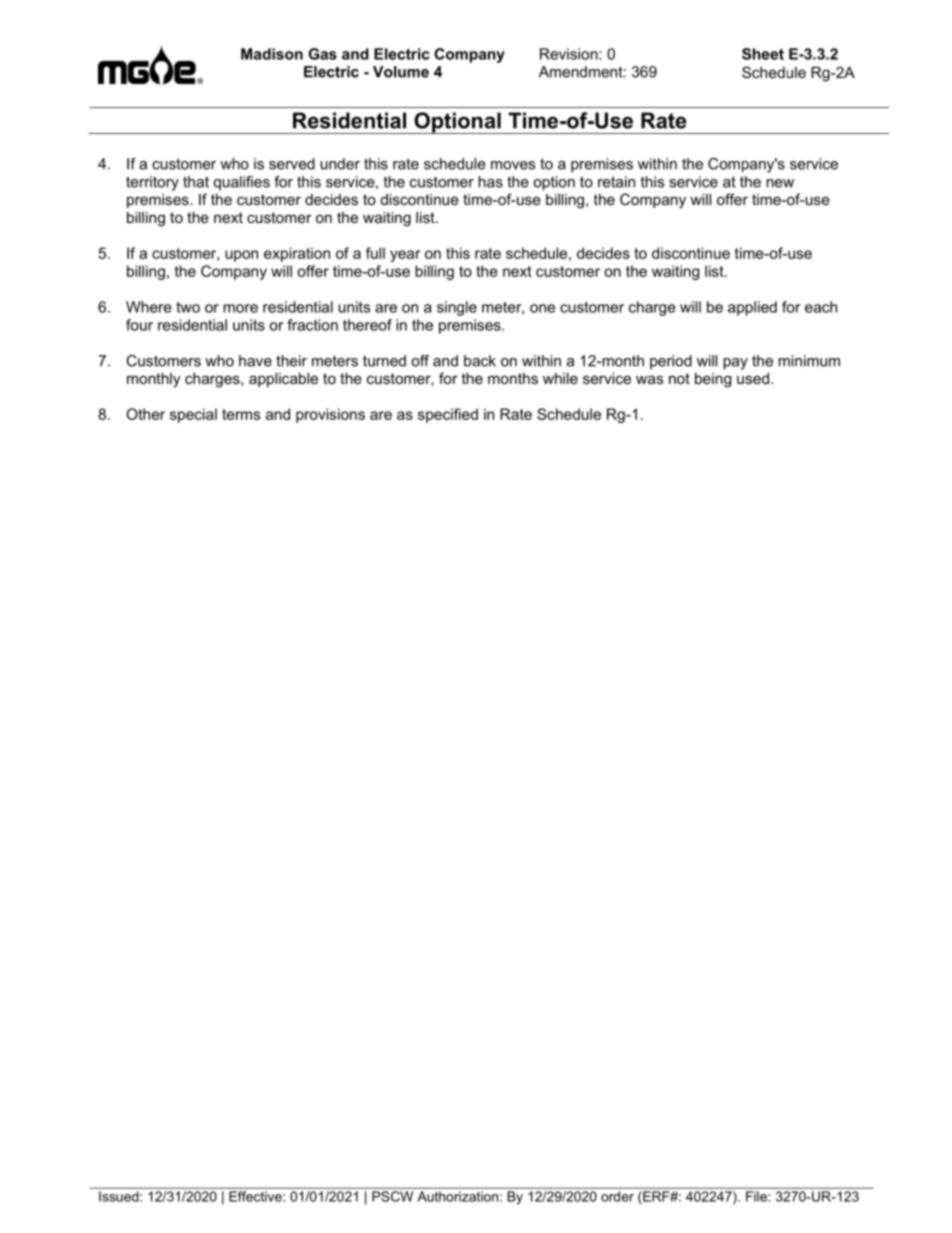 The height and width of the screenshot is (1233, 952). What do you see at coordinates (713, 380) in the screenshot?
I see `being` at bounding box center [713, 380].
